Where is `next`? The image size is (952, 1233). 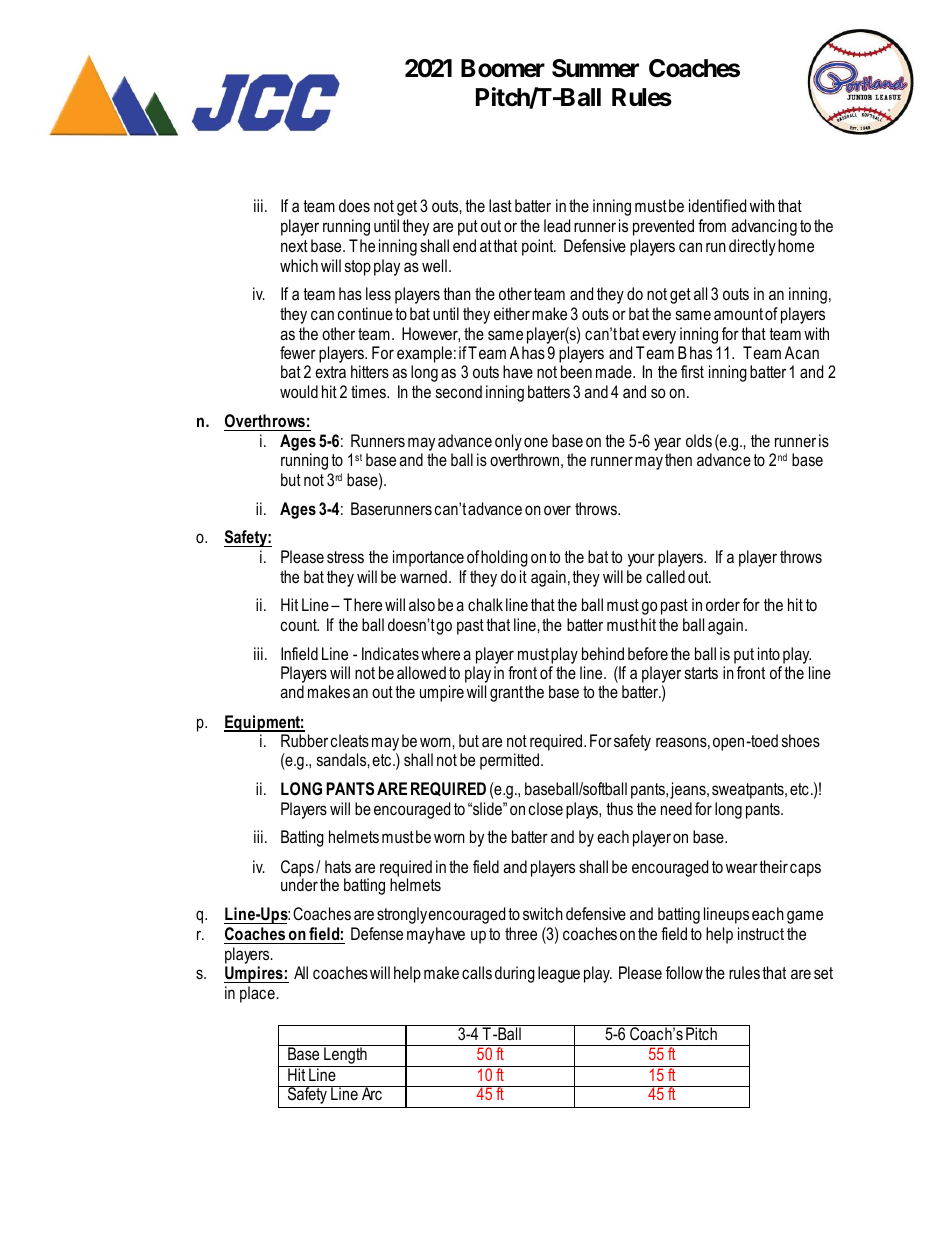 next is located at coordinates (294, 246).
